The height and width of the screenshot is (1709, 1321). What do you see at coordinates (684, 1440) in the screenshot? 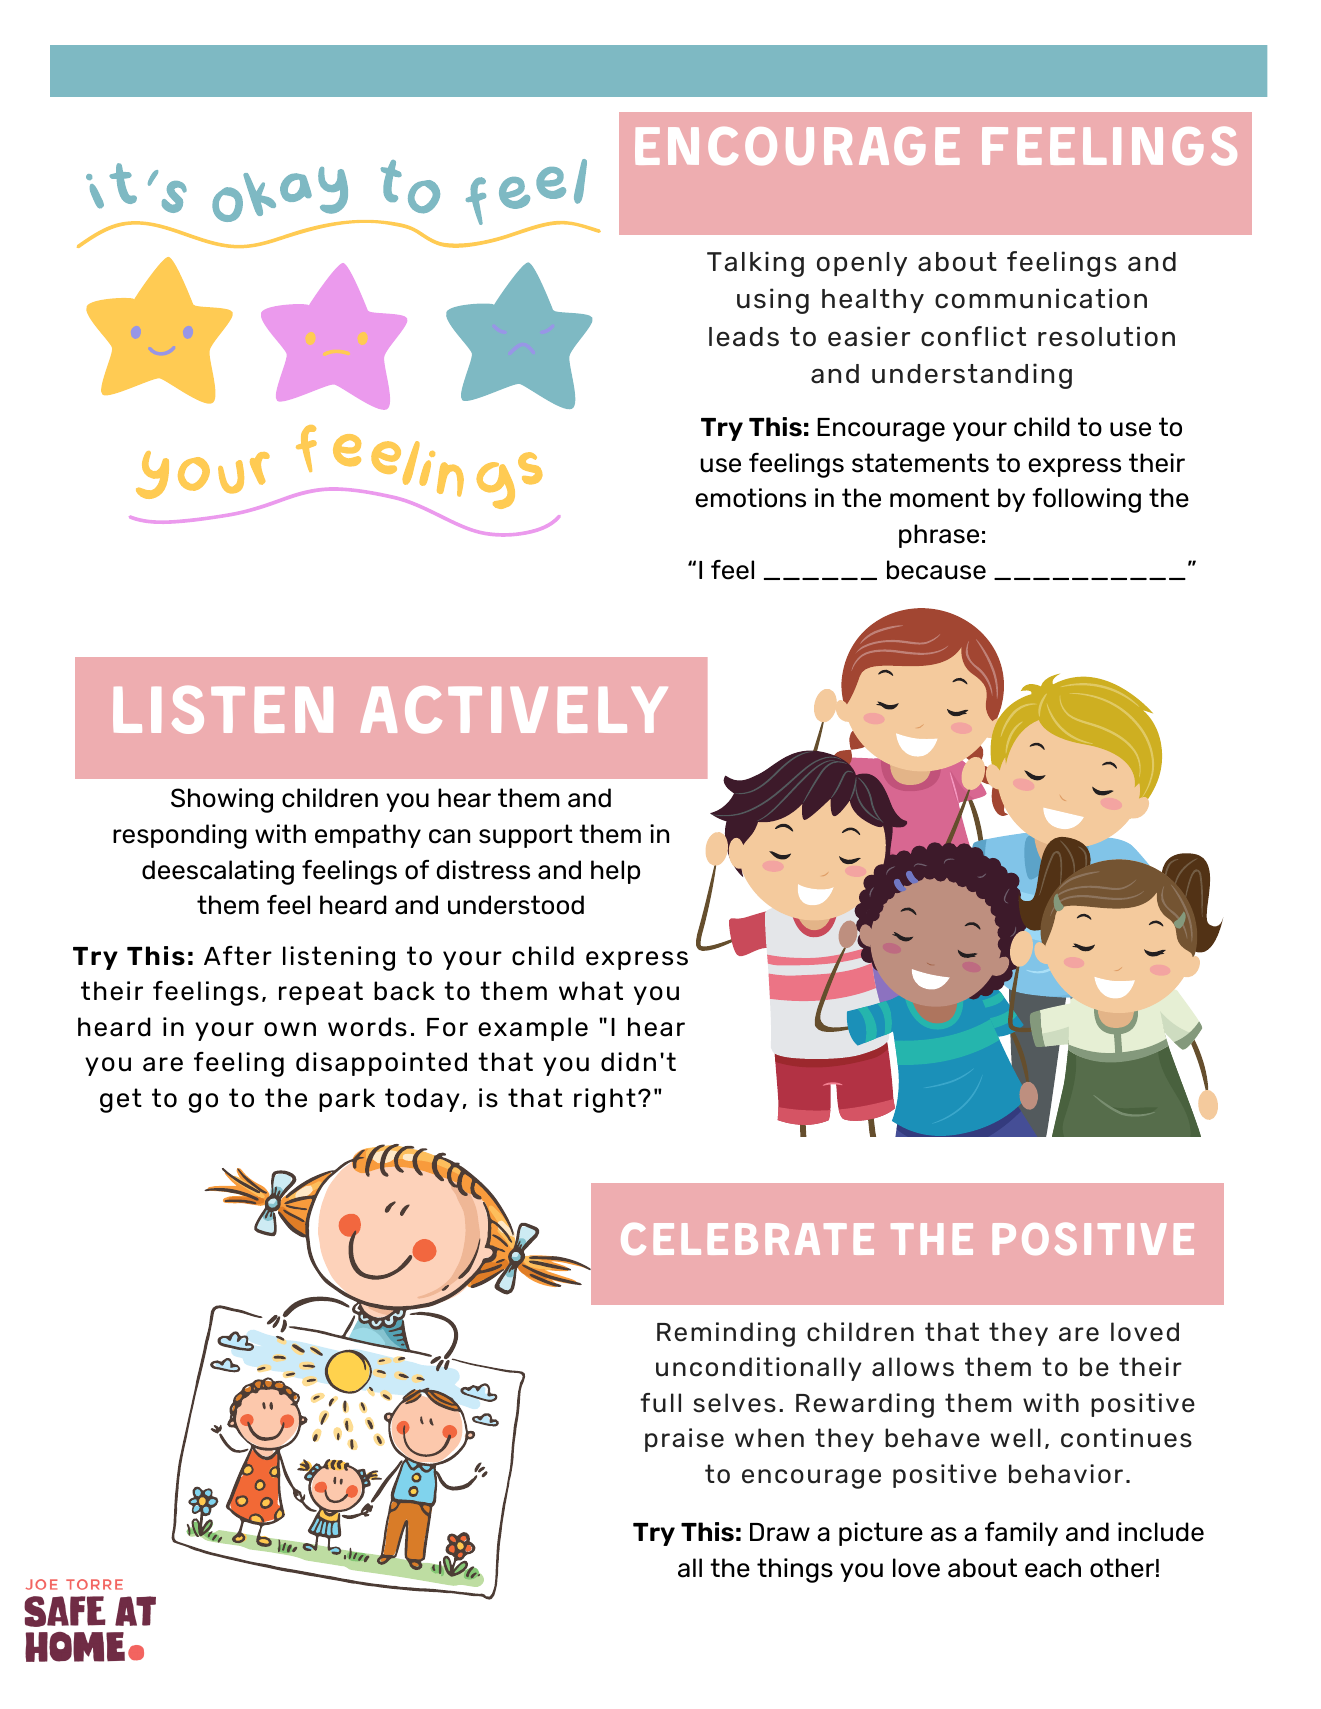
I see `praise` at bounding box center [684, 1440].
